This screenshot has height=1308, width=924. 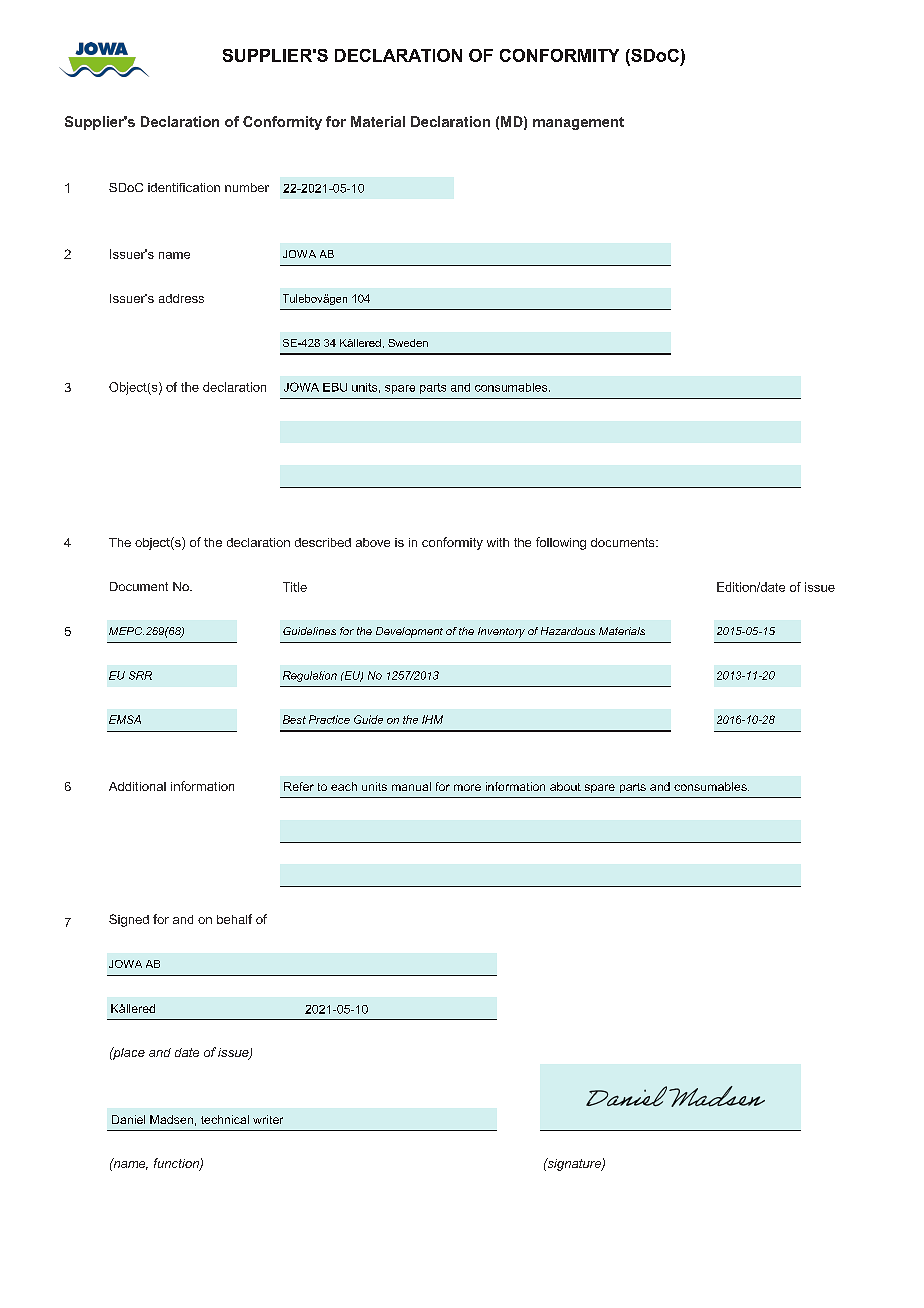 What do you see at coordinates (184, 187) in the screenshot?
I see `identification` at bounding box center [184, 187].
